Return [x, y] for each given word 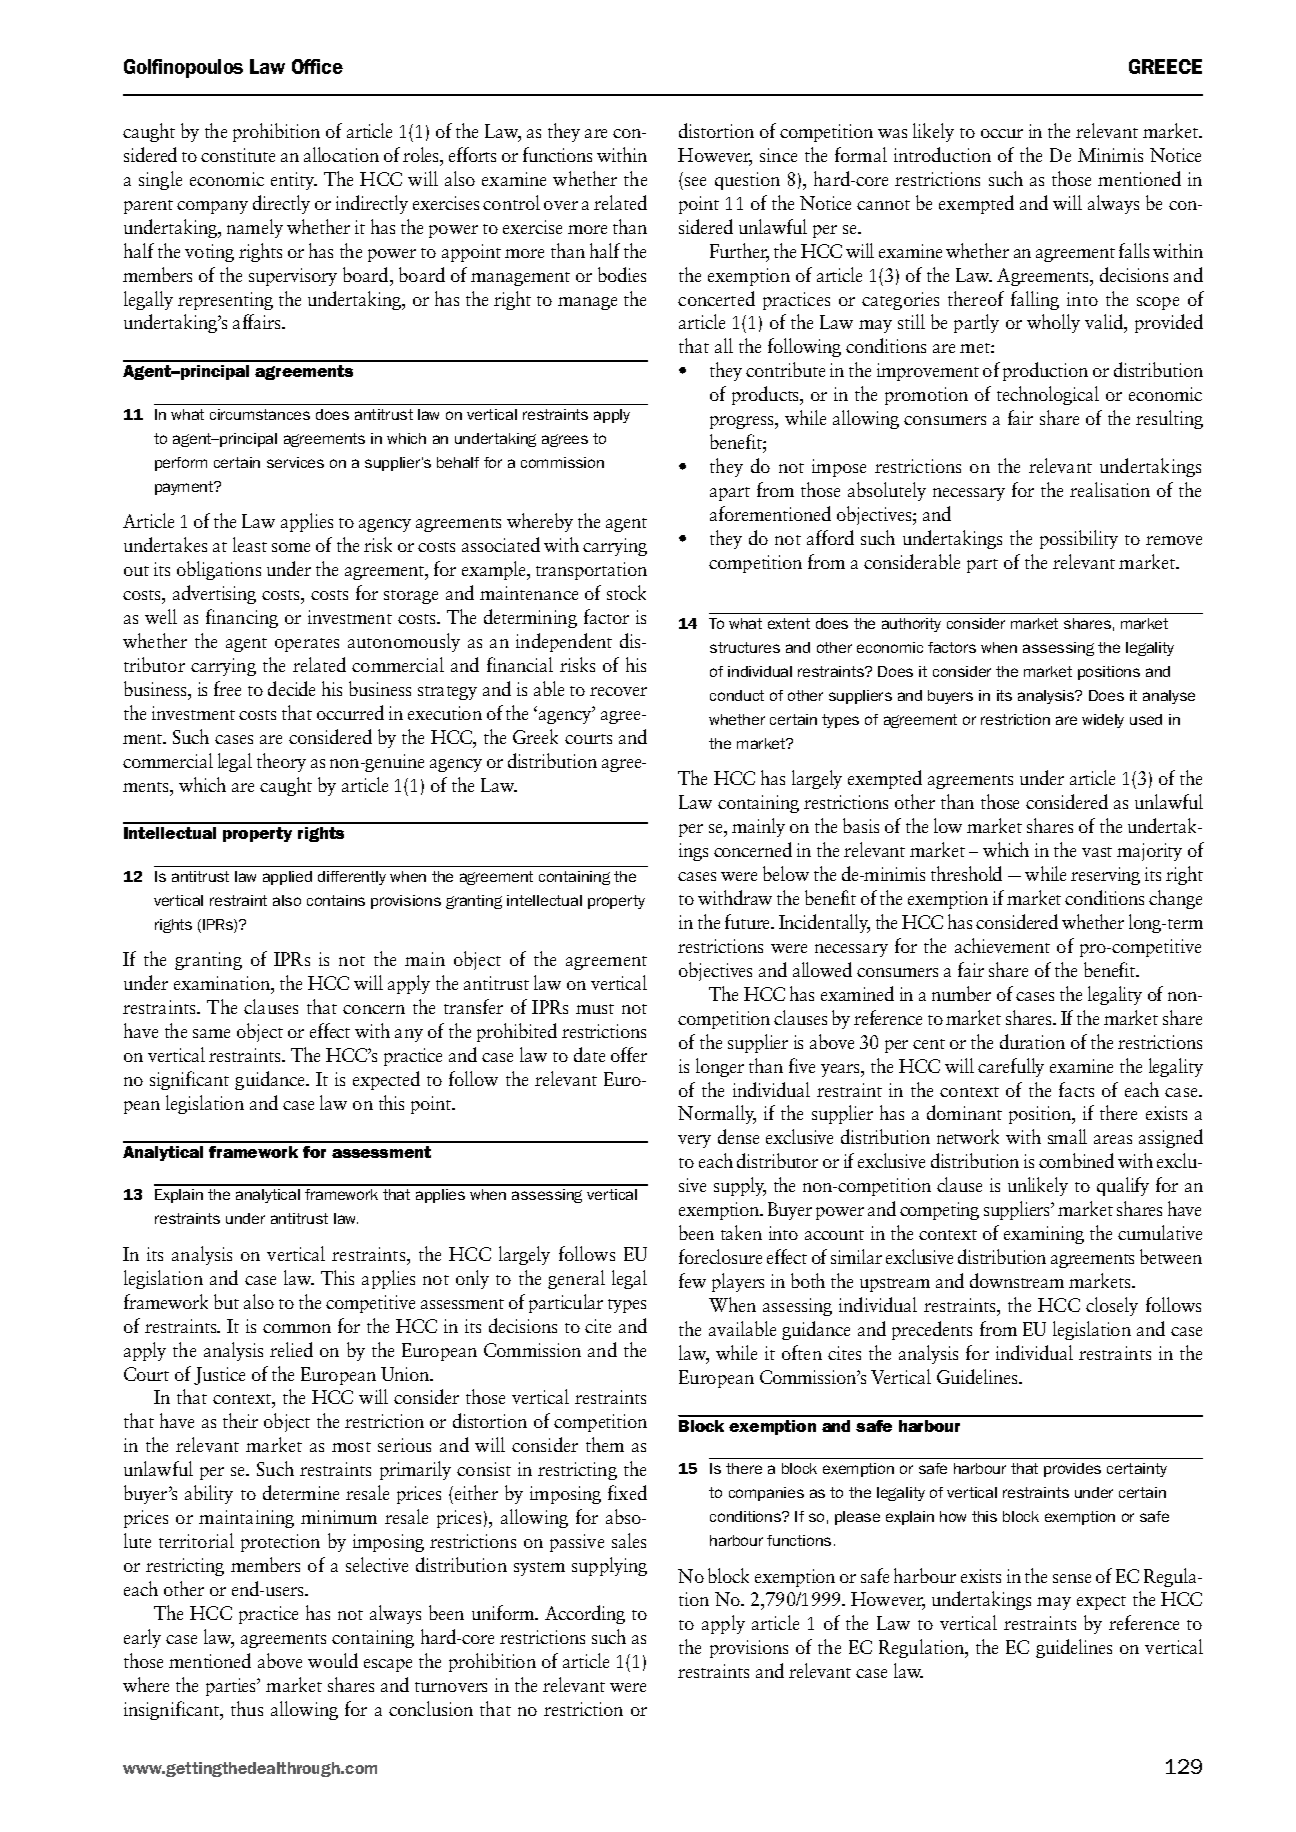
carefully [1011, 1067]
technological [1048, 395]
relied [291, 1349]
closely [1112, 1306]
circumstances [260, 414]
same [211, 1033]
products [767, 395]
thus [247, 1708]
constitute [238, 155]
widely [1103, 721]
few [692, 1280]
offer [629, 1054]
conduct [737, 695]
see [695, 181]
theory [281, 762]
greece [1165, 66]
